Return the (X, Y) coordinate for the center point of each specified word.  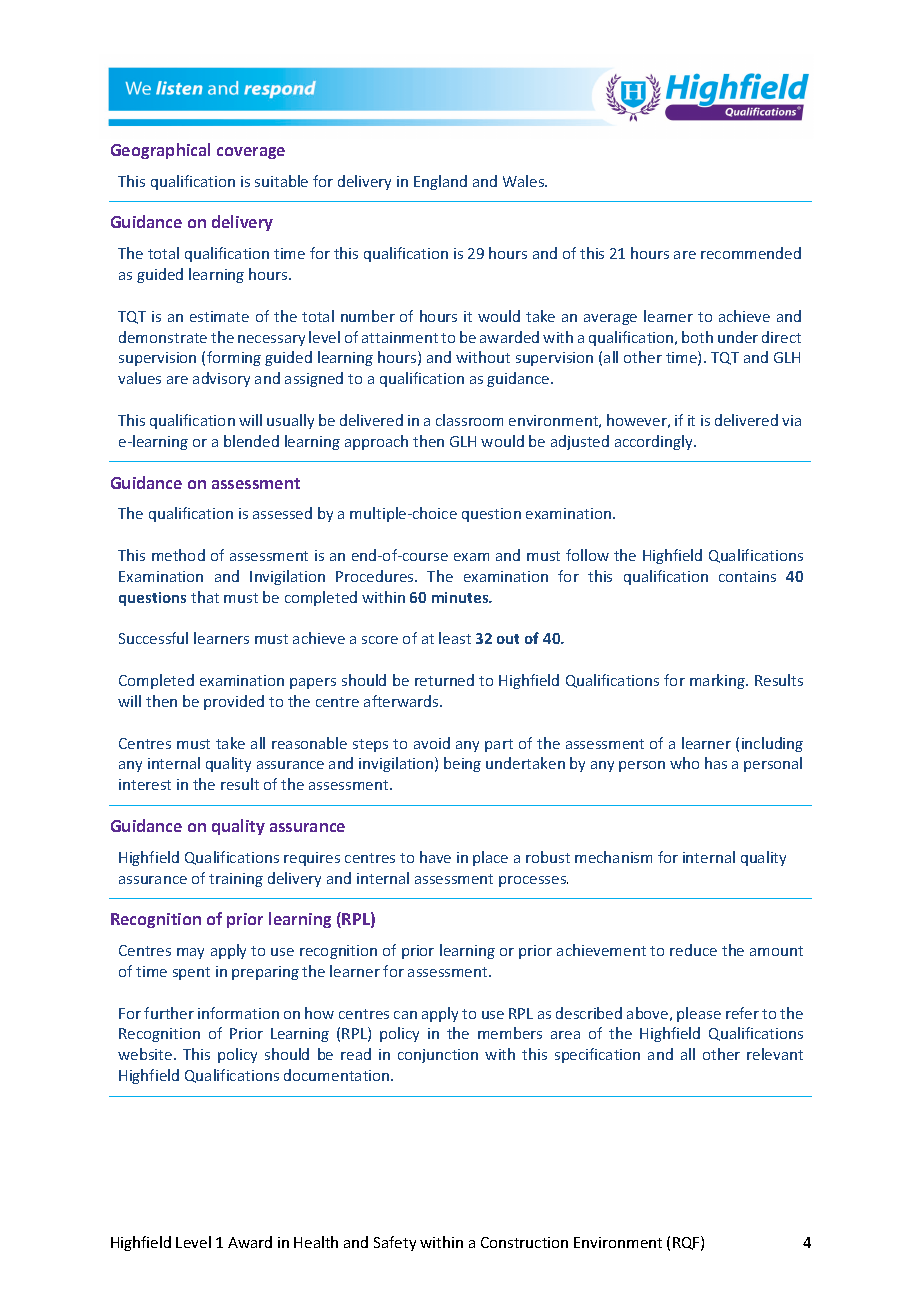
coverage (251, 153)
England (440, 182)
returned (444, 680)
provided (234, 702)
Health (316, 1242)
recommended (751, 253)
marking (719, 681)
